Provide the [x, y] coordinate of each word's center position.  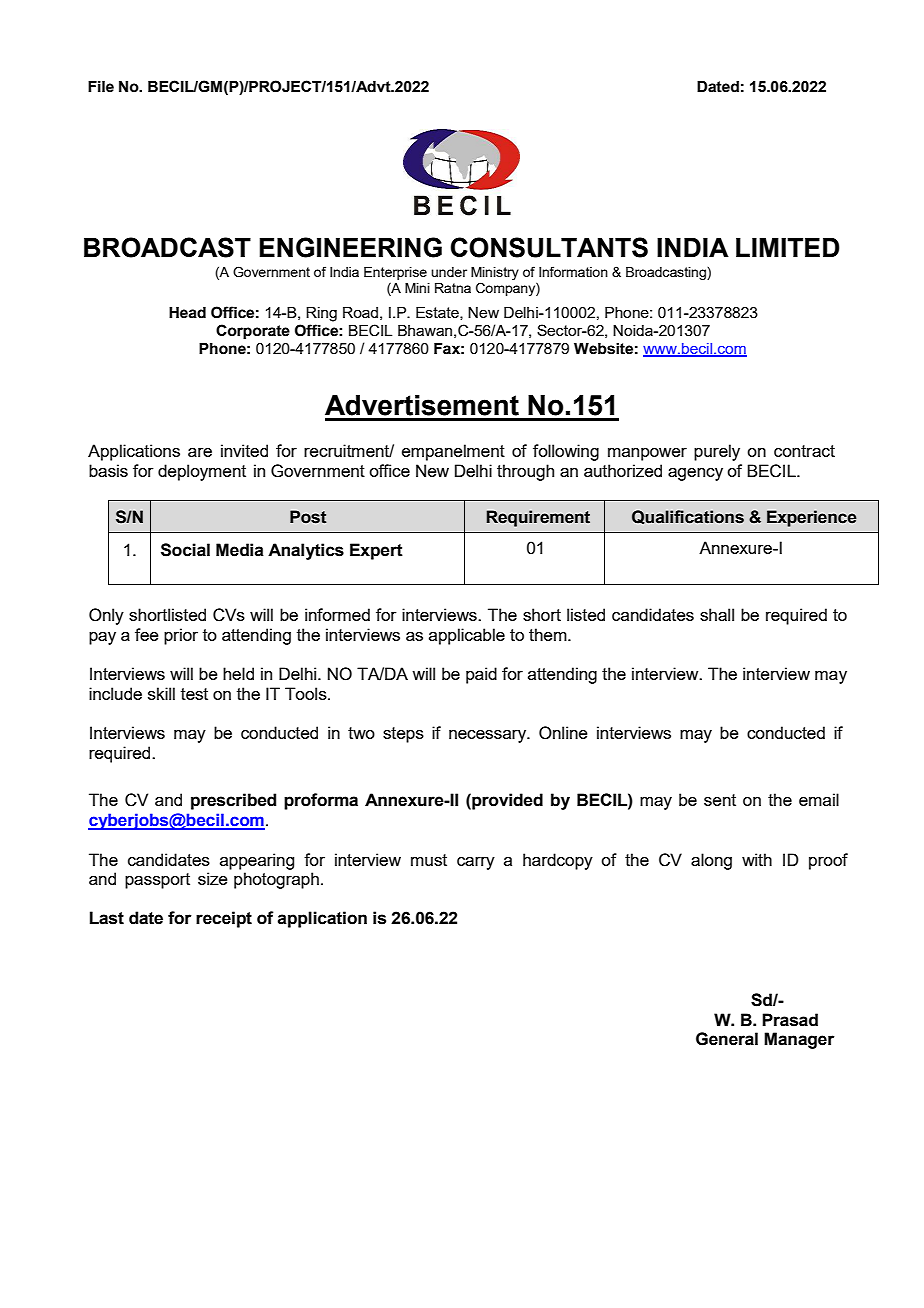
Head [187, 313]
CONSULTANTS [549, 247]
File [101, 87]
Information [573, 271]
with [757, 859]
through [525, 472]
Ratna [453, 288]
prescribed [233, 801]
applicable [467, 636]
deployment [202, 472]
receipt [224, 919]
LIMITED [788, 247]
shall [717, 614]
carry [476, 863]
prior [181, 636]
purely [717, 452]
